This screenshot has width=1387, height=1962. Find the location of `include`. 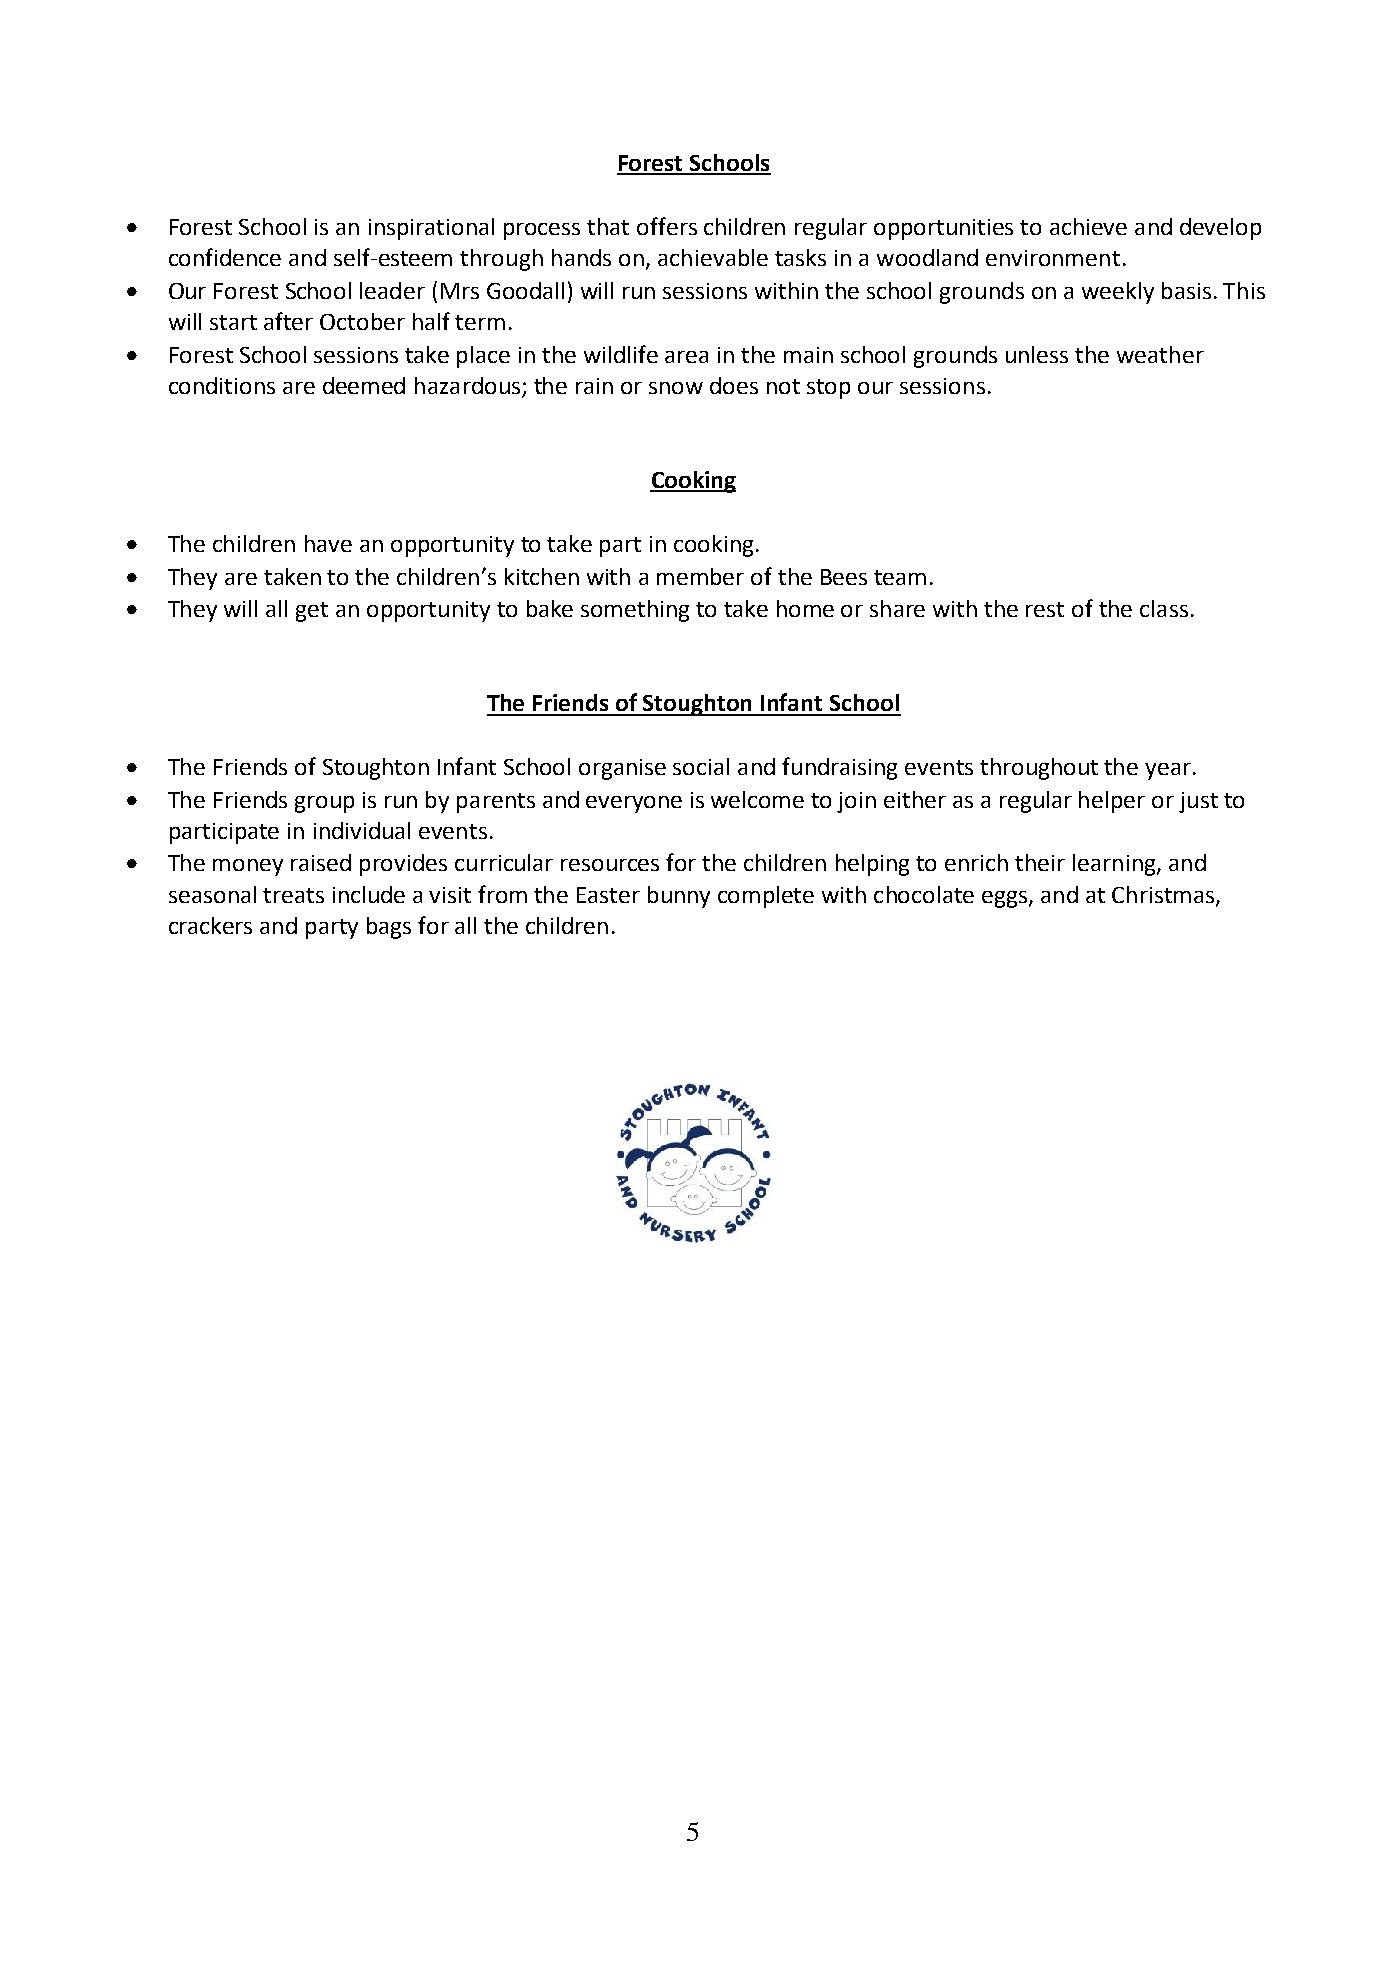

include is located at coordinates (369, 894).
